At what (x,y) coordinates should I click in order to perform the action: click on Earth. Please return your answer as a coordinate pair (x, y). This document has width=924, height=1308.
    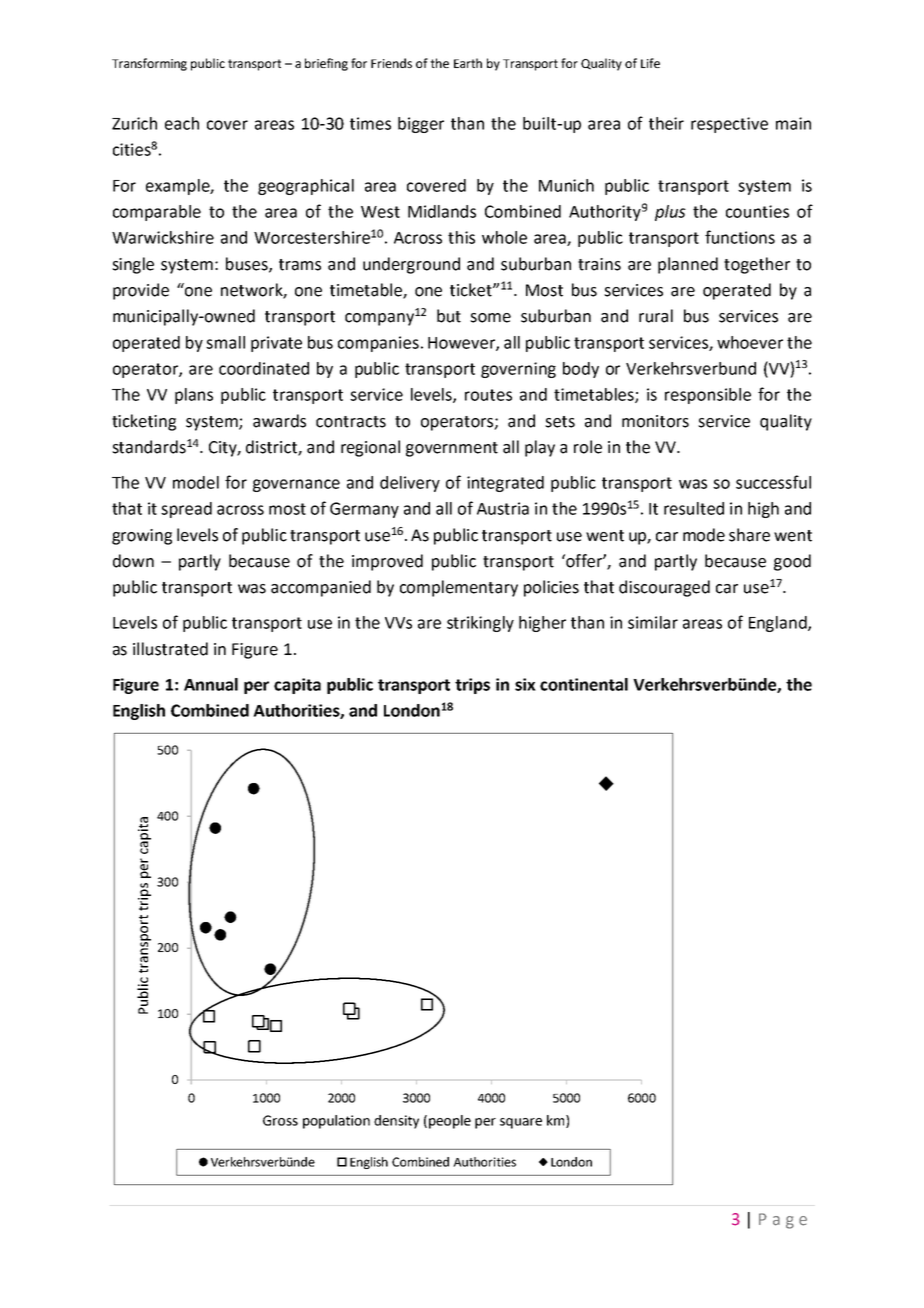
    Looking at the image, I should click on (468, 63).
